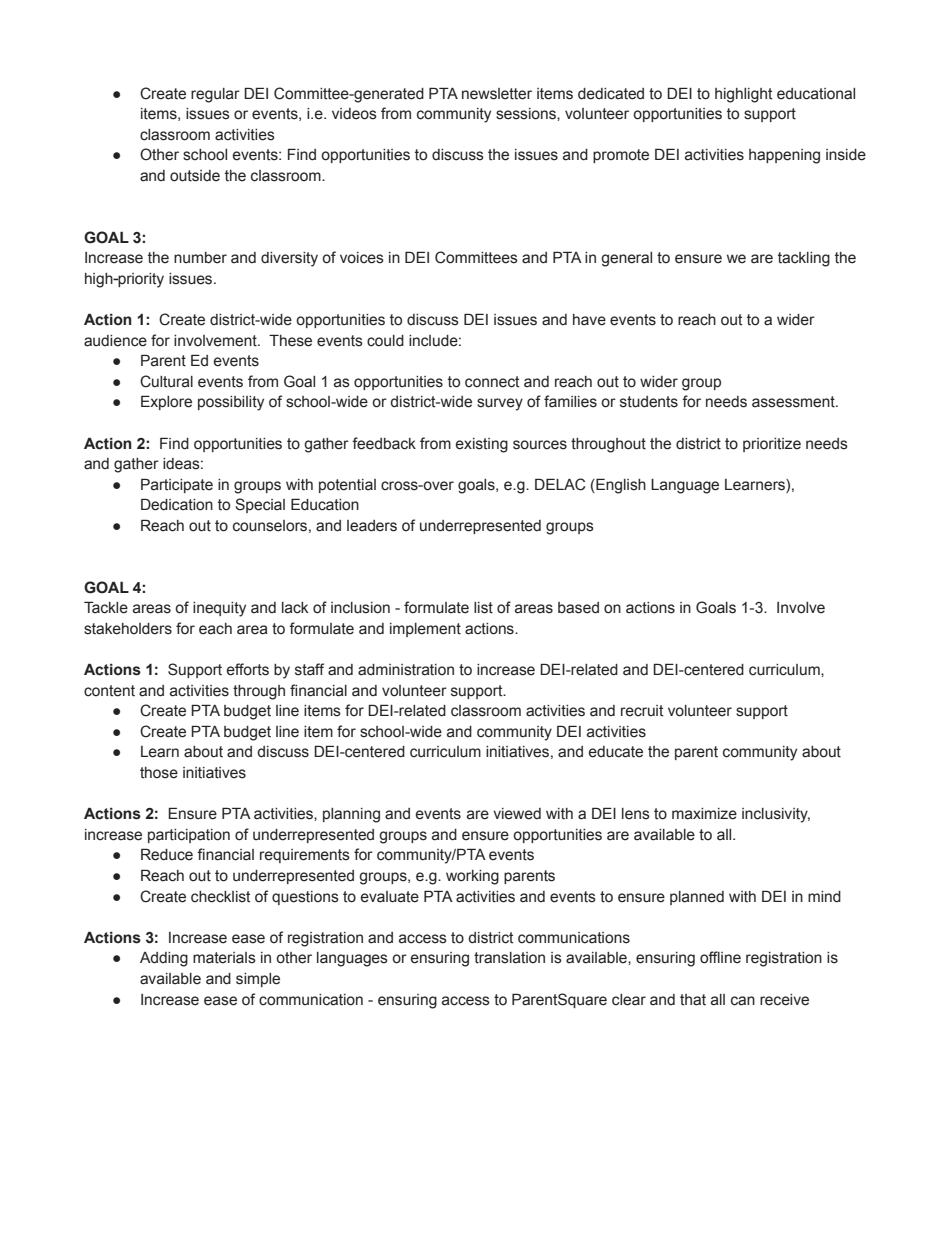 The height and width of the screenshot is (1233, 952). I want to click on leaders, so click(372, 526).
